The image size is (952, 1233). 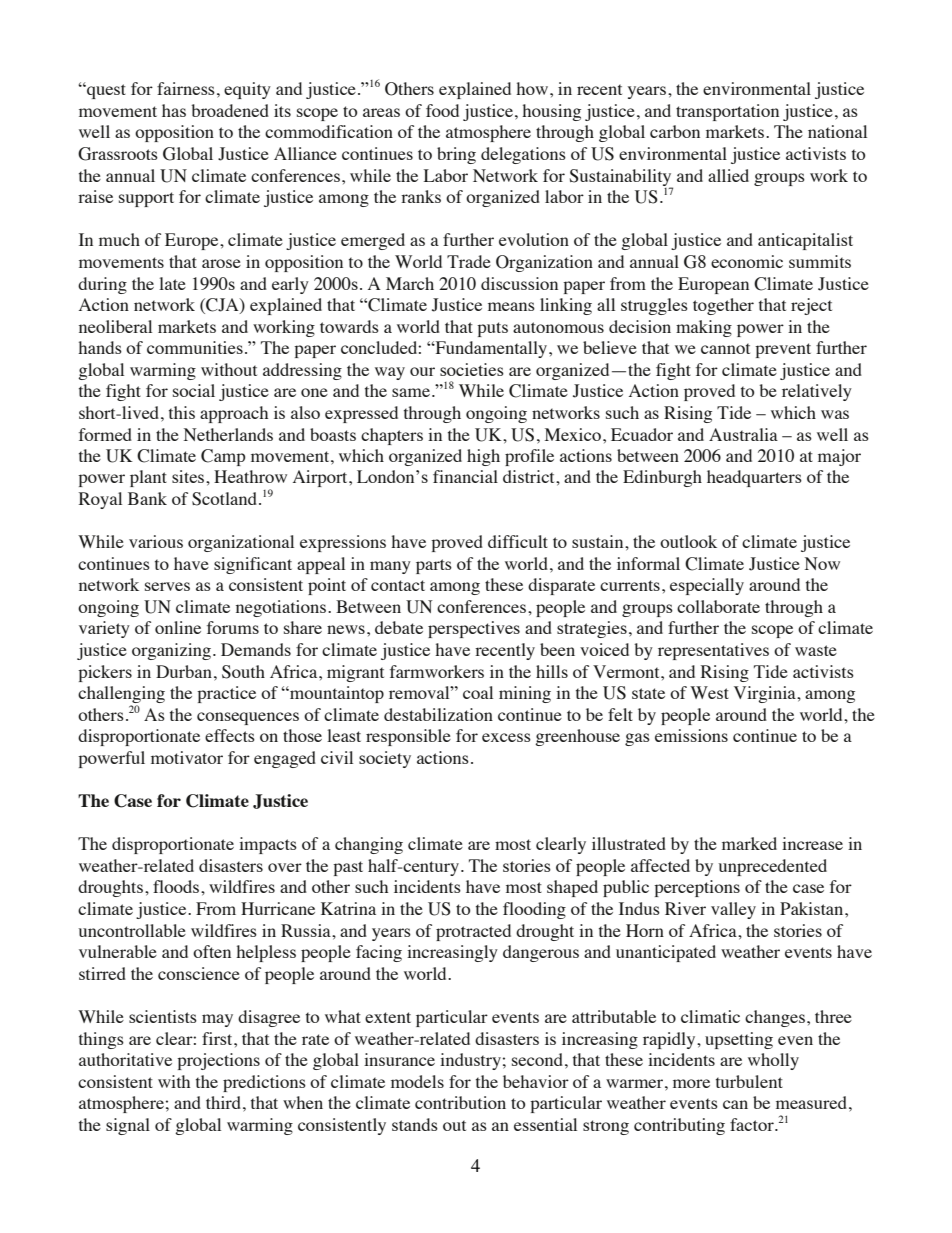 I want to click on excess, so click(x=506, y=737).
